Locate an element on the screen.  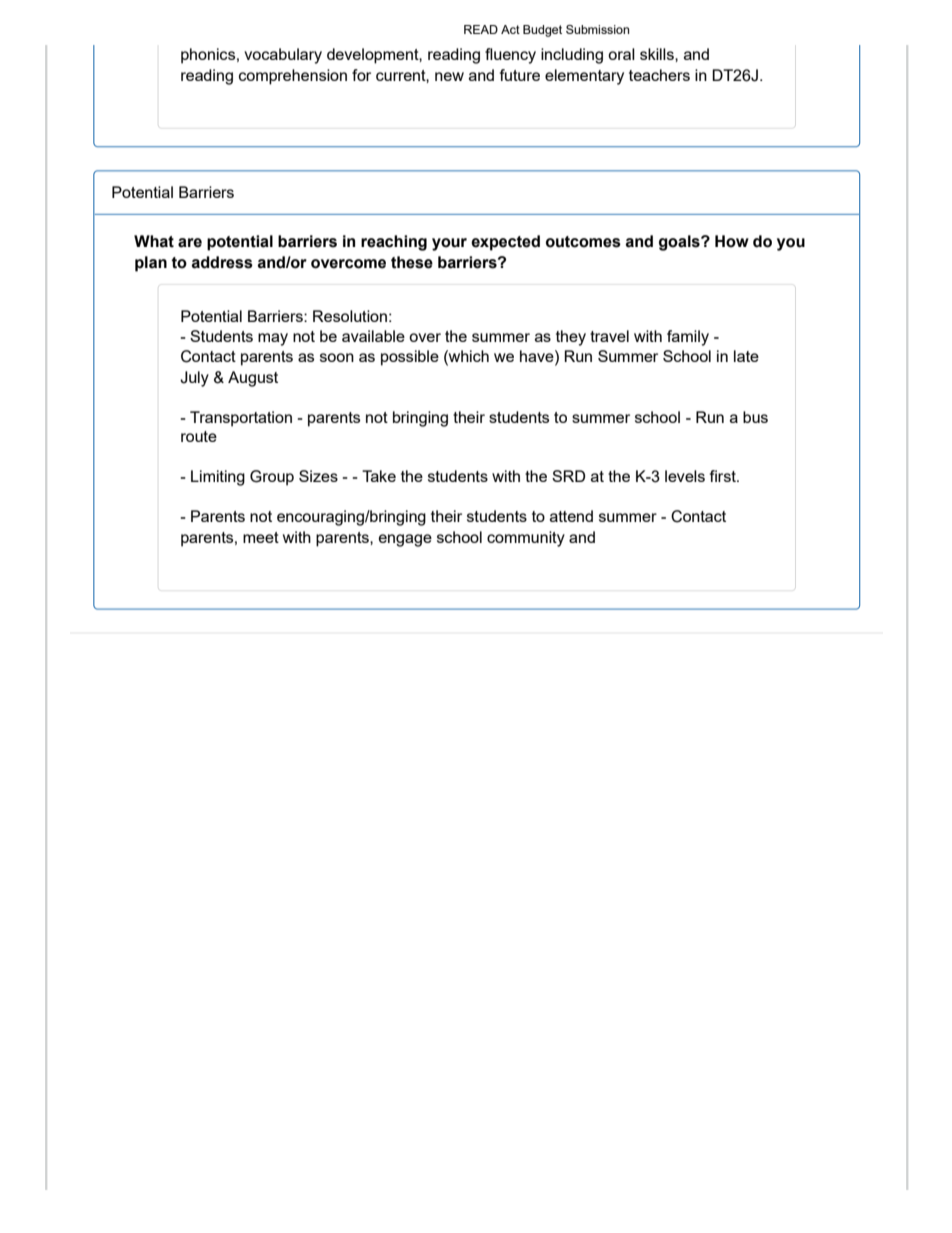
may is located at coordinates (273, 339).
